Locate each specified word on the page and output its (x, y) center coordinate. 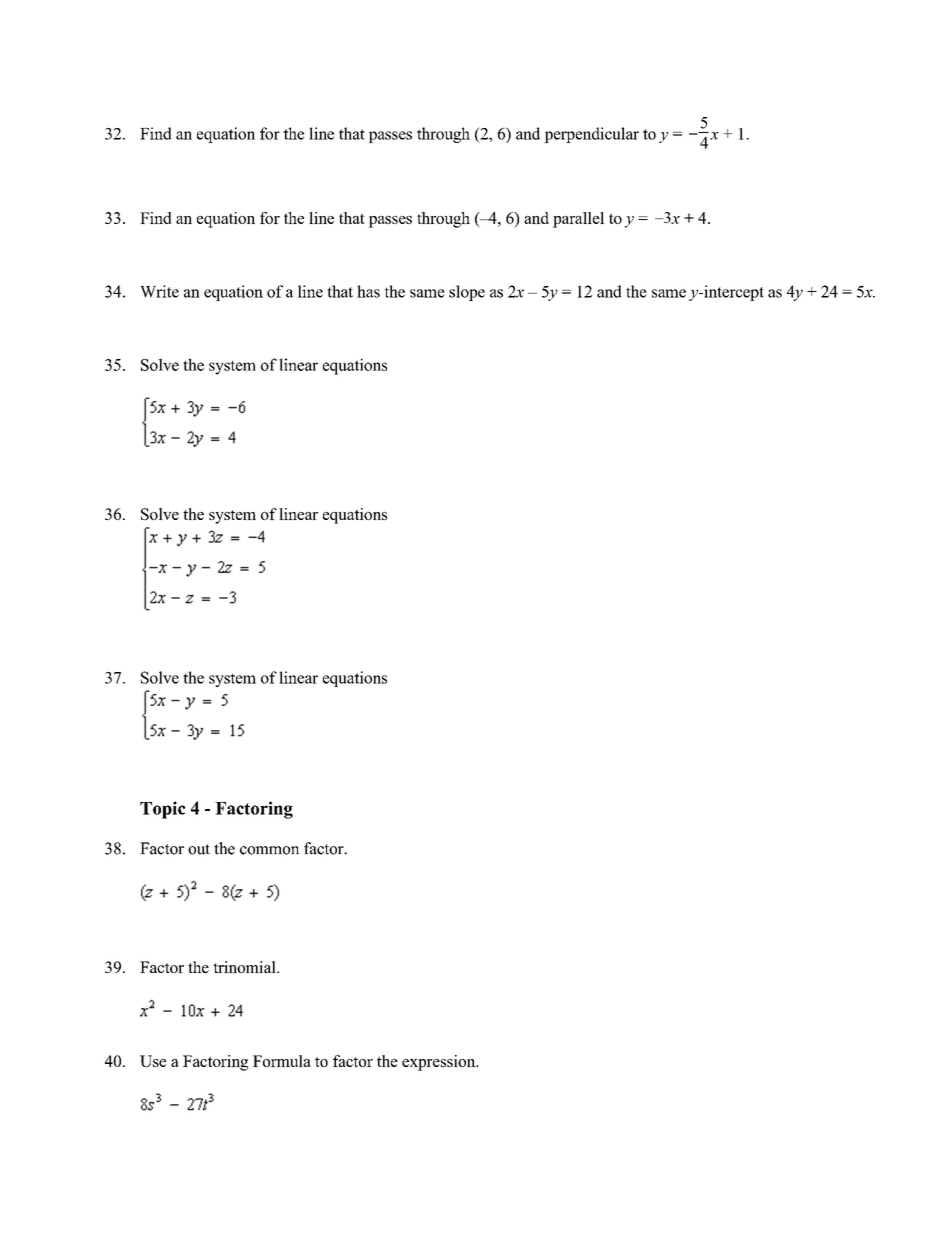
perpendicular (591, 135)
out (199, 849)
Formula (282, 1061)
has (368, 291)
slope (467, 293)
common (269, 850)
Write (159, 291)
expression (440, 1063)
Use (153, 1061)
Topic (162, 810)
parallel (578, 220)
